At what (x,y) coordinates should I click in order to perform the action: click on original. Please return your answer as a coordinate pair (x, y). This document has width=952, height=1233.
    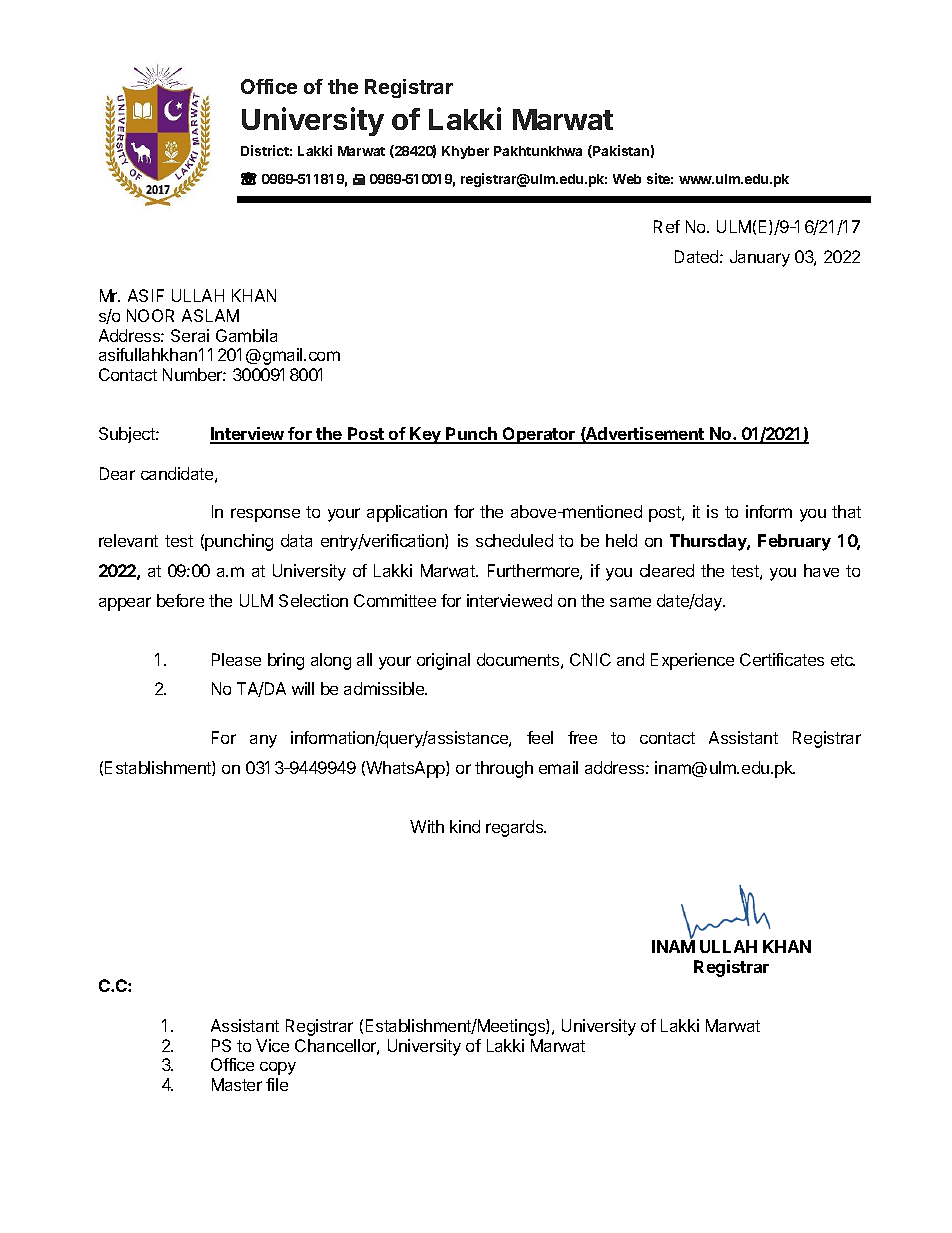
    Looking at the image, I should click on (443, 661).
